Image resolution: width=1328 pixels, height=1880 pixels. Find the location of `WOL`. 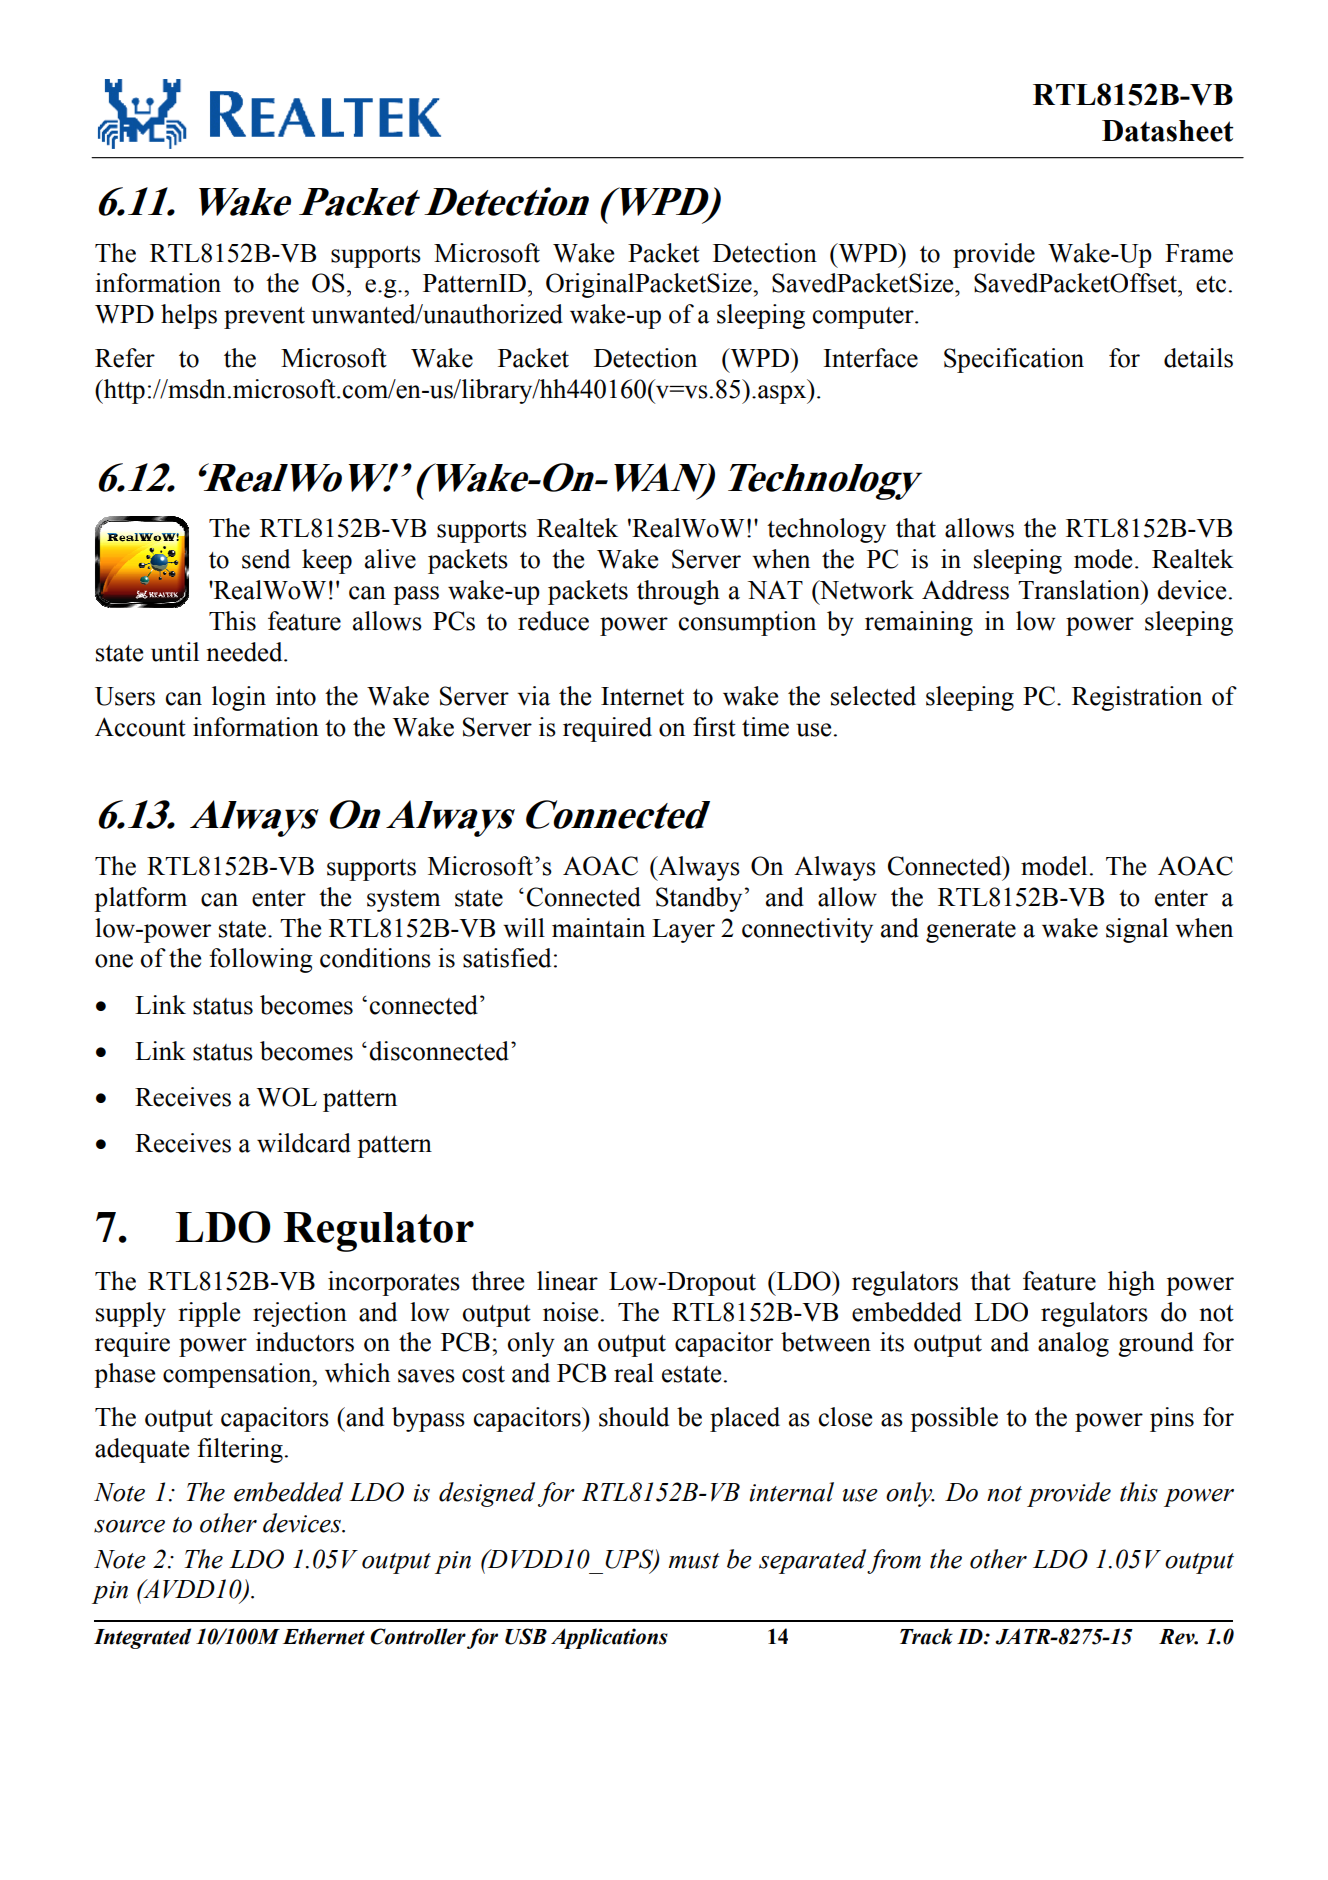

WOL is located at coordinates (287, 1097).
